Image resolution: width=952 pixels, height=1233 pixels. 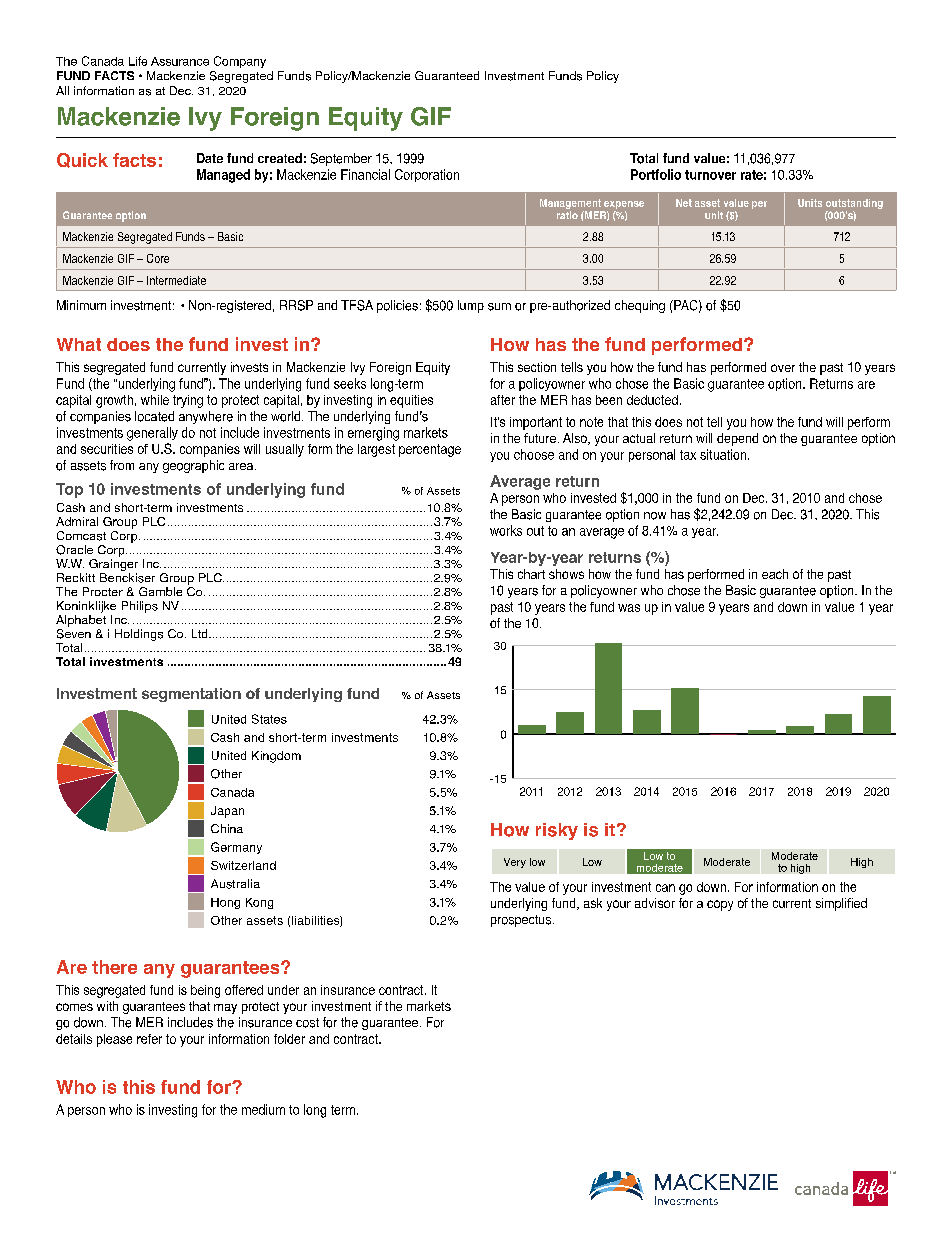 What do you see at coordinates (160, 591) in the screenshot?
I see `Gamble` at bounding box center [160, 591].
